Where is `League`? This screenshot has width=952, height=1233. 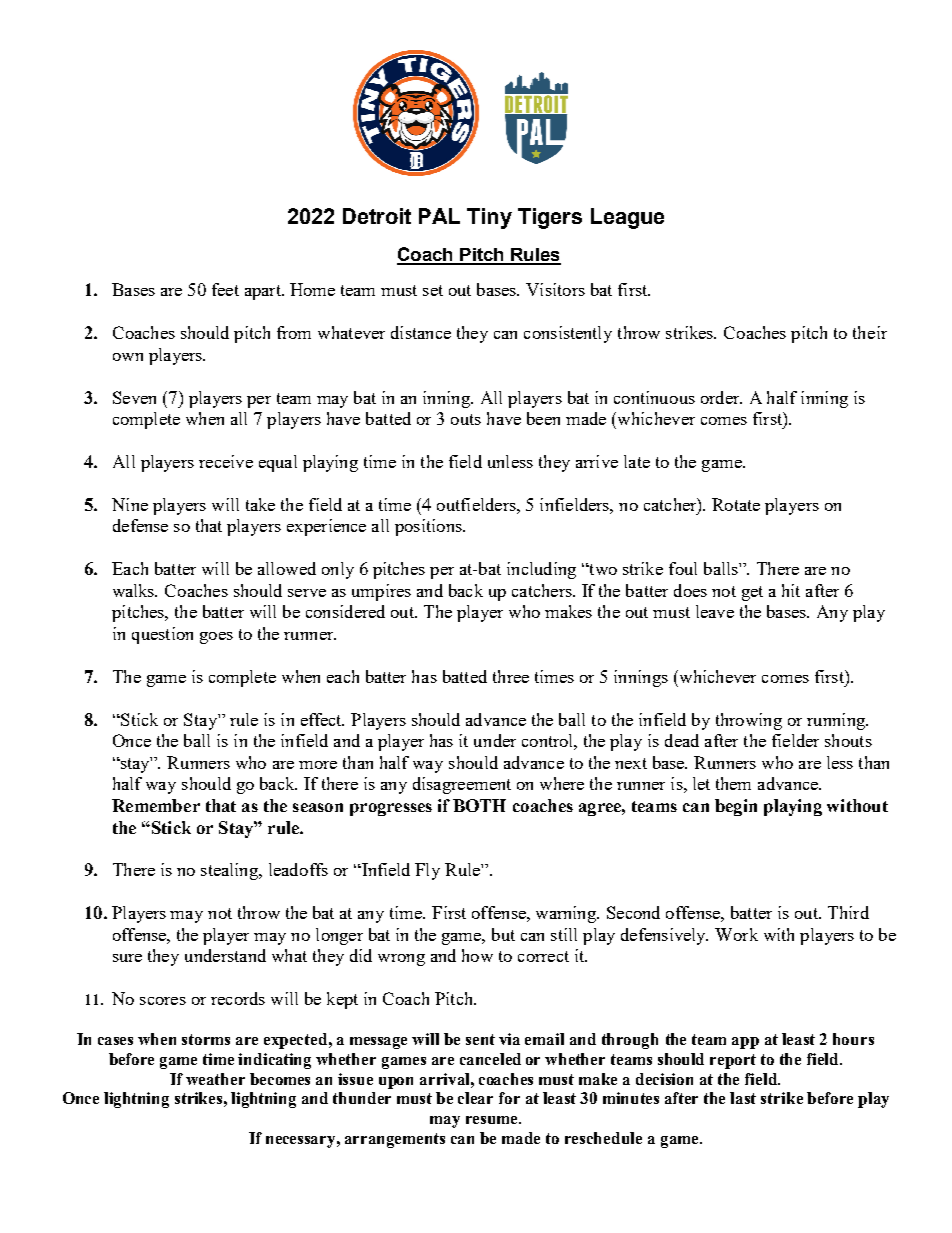
League is located at coordinates (627, 218).
